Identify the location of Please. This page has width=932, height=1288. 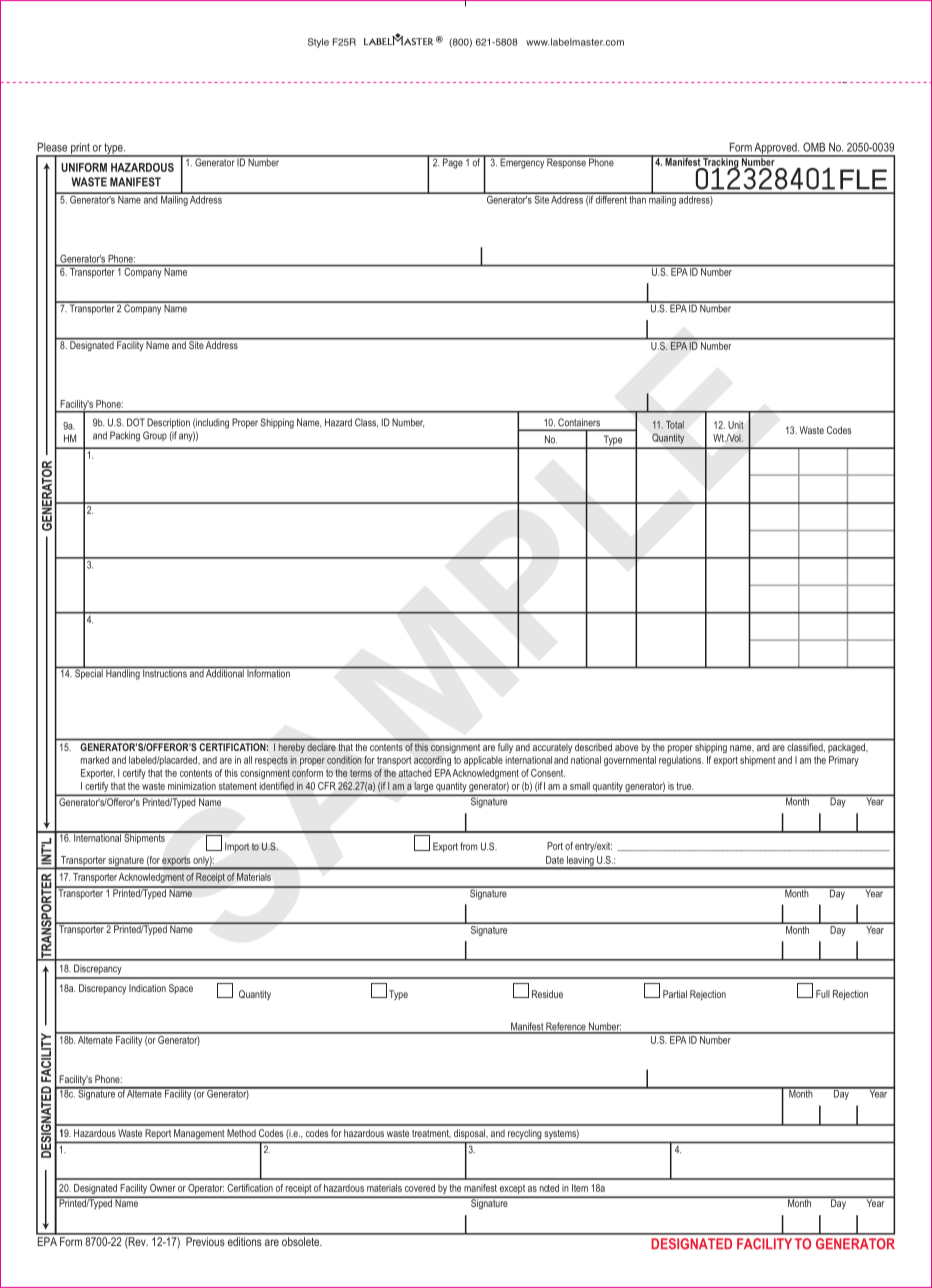
(52, 147).
